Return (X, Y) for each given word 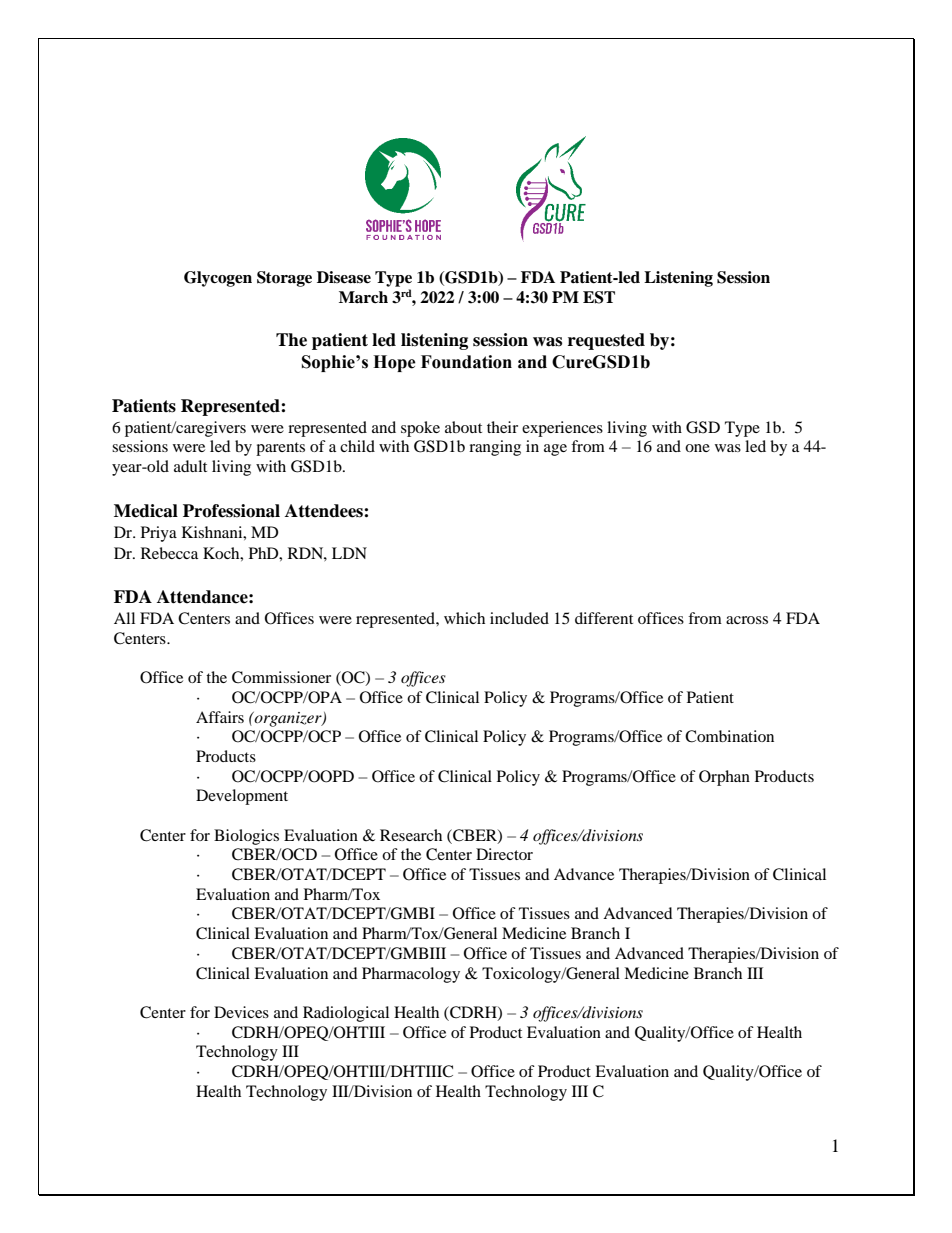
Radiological (346, 1014)
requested (606, 341)
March (363, 297)
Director (504, 854)
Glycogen (218, 279)
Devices (241, 1012)
